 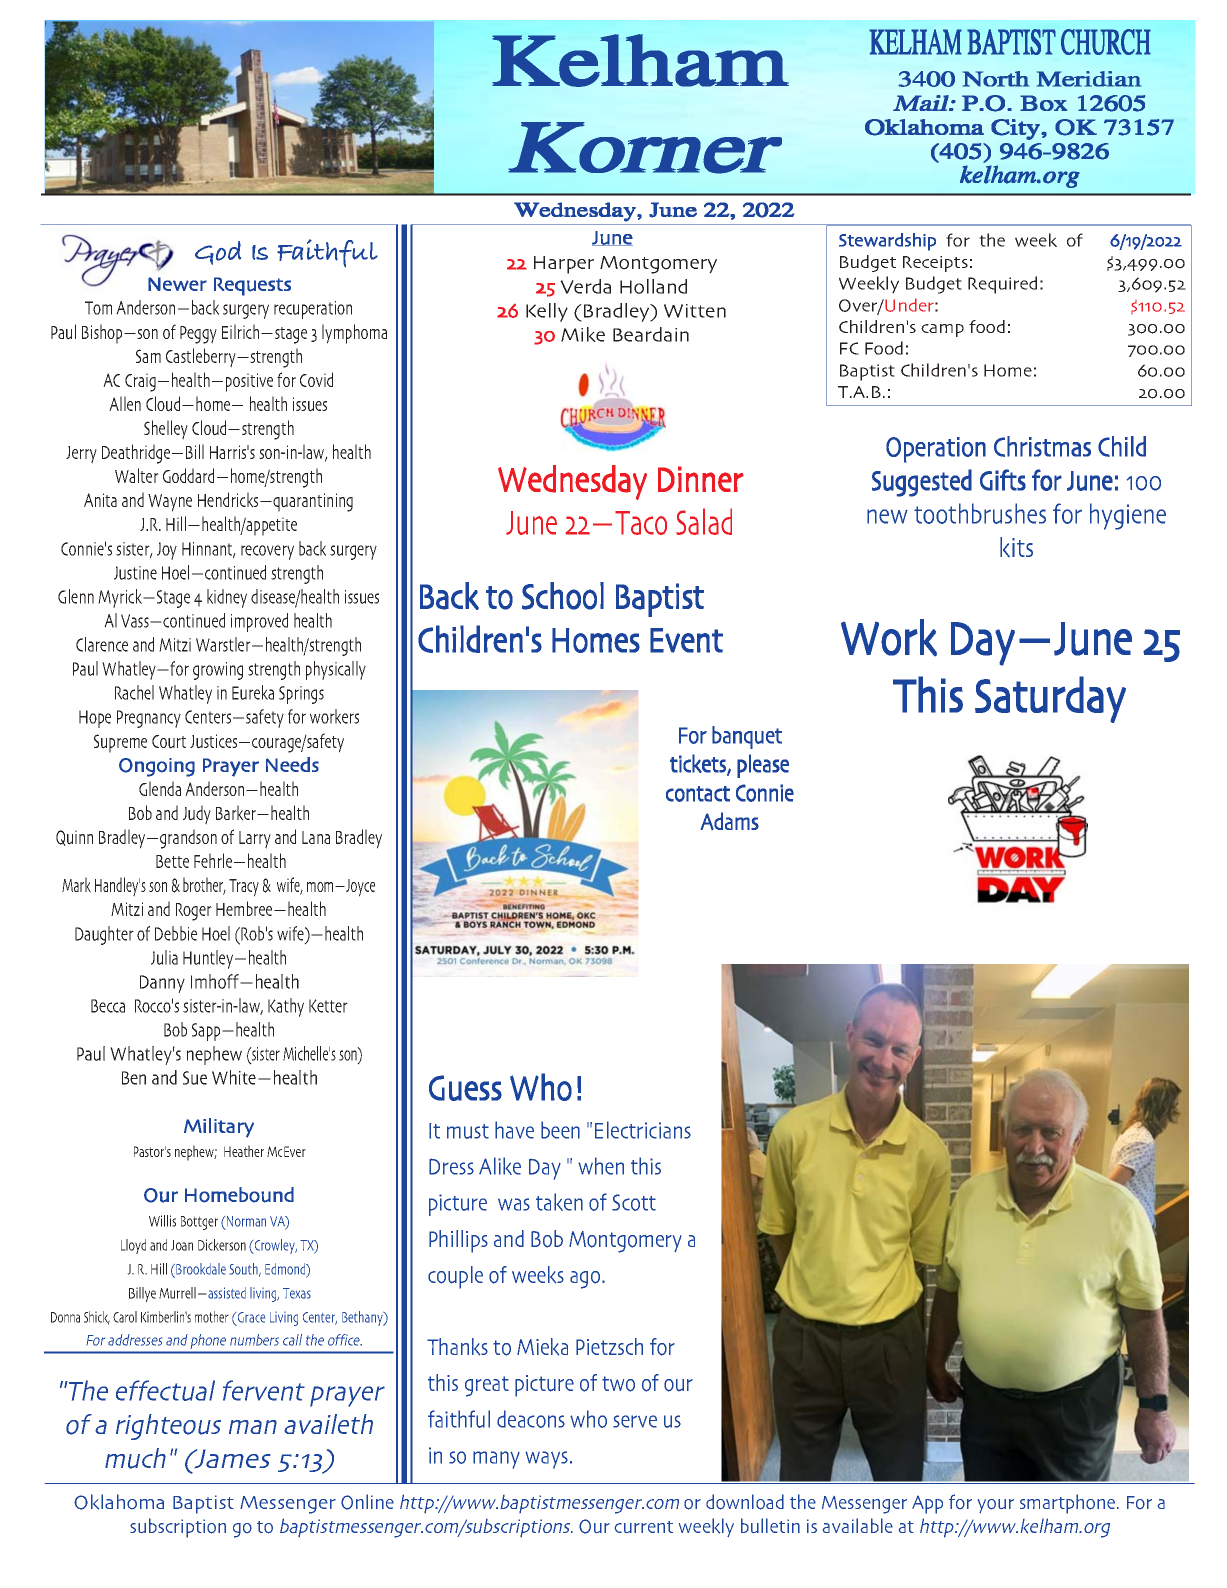 What do you see at coordinates (160, 788) in the page?
I see `Glenda` at bounding box center [160, 788].
